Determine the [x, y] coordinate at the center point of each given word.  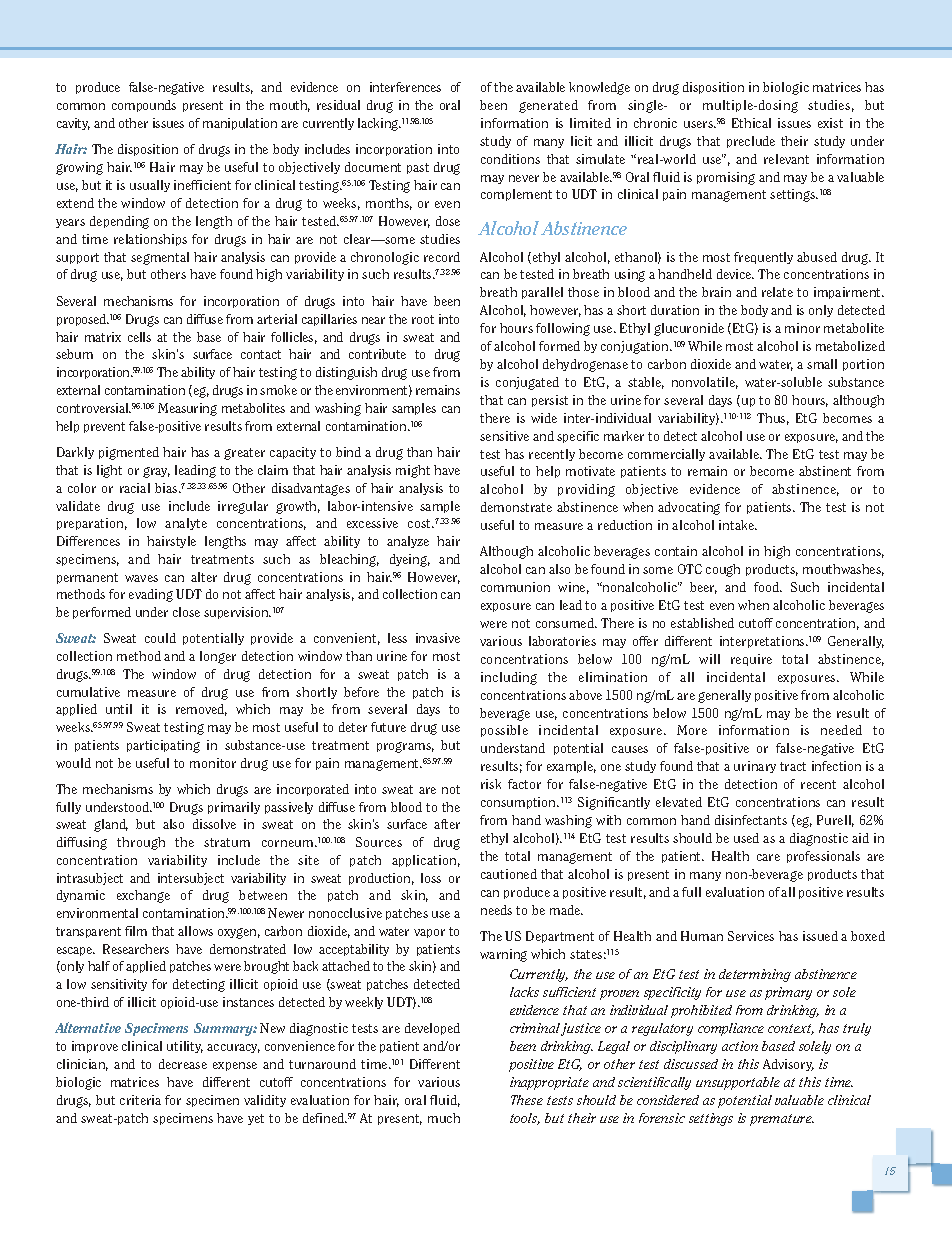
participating [163, 746]
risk [491, 784]
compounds [144, 106]
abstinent [825, 471]
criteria [140, 1100]
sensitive [504, 436]
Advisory [788, 1065]
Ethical [751, 123]
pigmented [129, 453]
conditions [510, 159]
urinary [755, 767]
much [444, 1118]
